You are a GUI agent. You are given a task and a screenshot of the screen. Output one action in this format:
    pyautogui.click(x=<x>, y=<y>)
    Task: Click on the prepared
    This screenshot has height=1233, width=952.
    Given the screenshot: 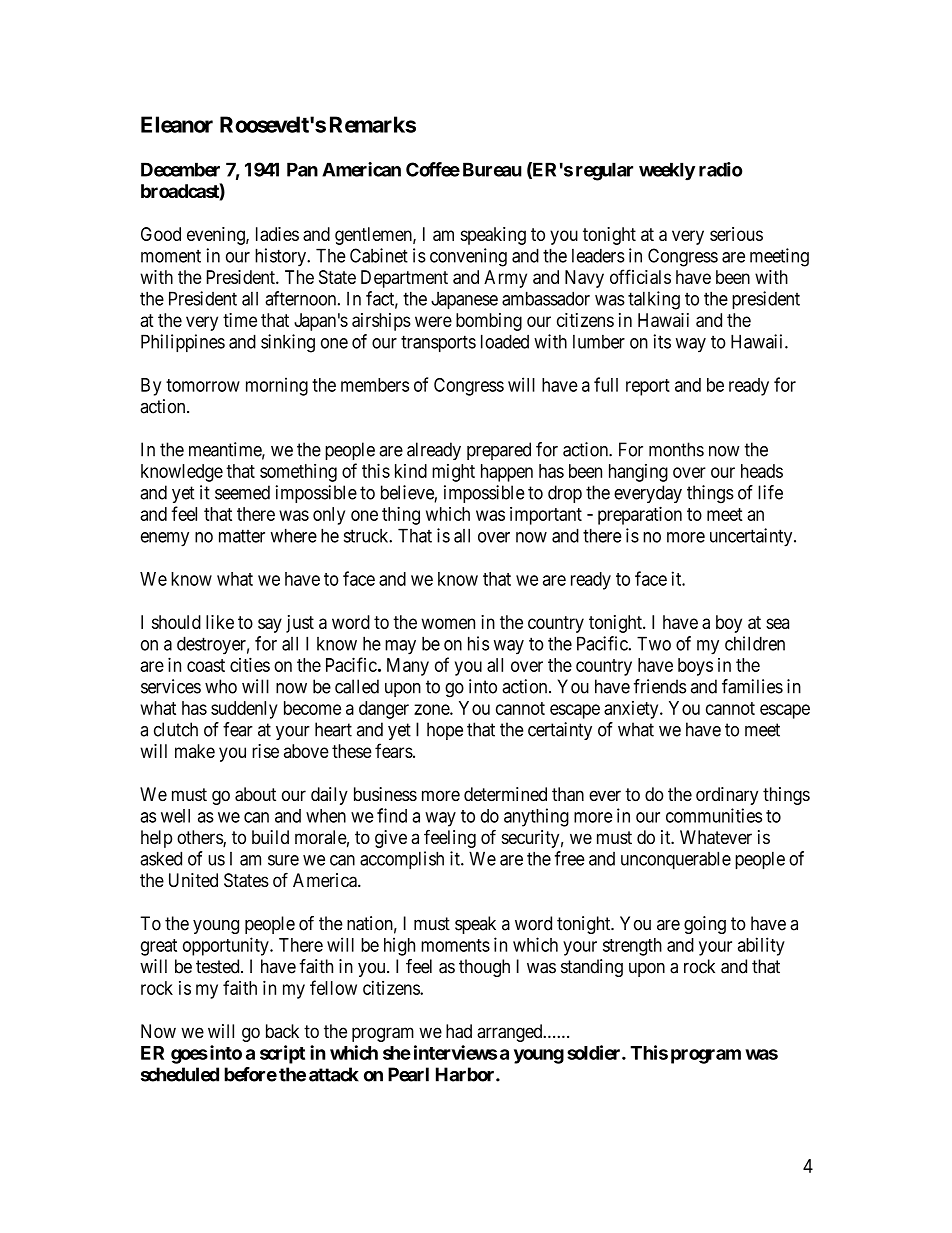 What is the action you would take?
    pyautogui.click(x=499, y=451)
